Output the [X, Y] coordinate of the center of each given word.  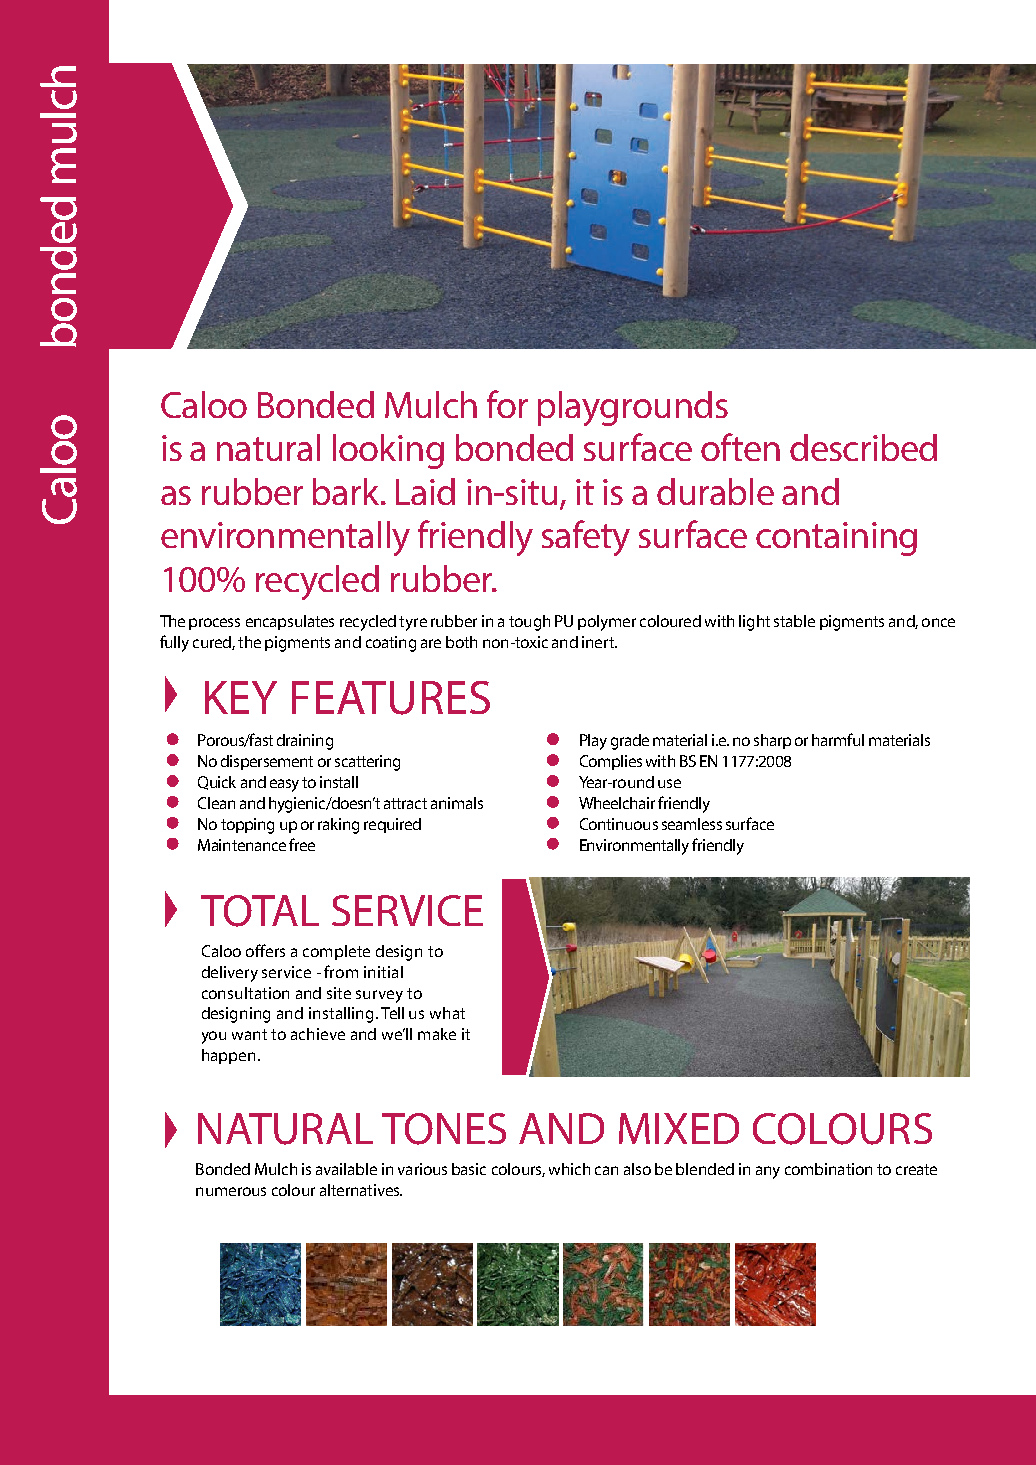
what [447, 1013]
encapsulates [290, 622]
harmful [838, 739]
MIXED [679, 1128]
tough [529, 623]
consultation [245, 993]
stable [794, 621]
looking [388, 451]
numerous [231, 1191]
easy [284, 785]
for [507, 404]
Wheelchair [617, 803]
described [863, 447]
